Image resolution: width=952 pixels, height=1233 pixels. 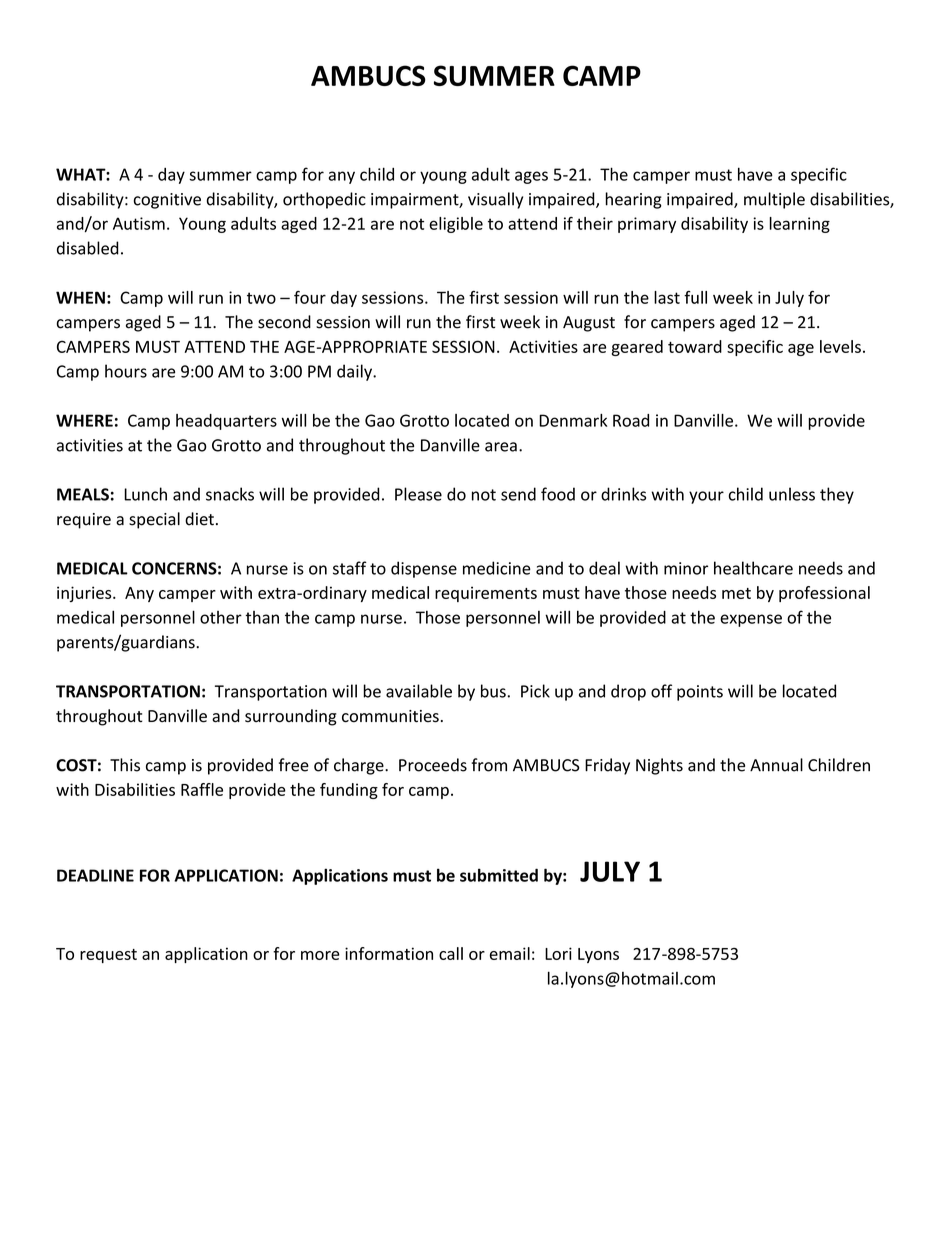 I want to click on cognitive, so click(x=167, y=201).
